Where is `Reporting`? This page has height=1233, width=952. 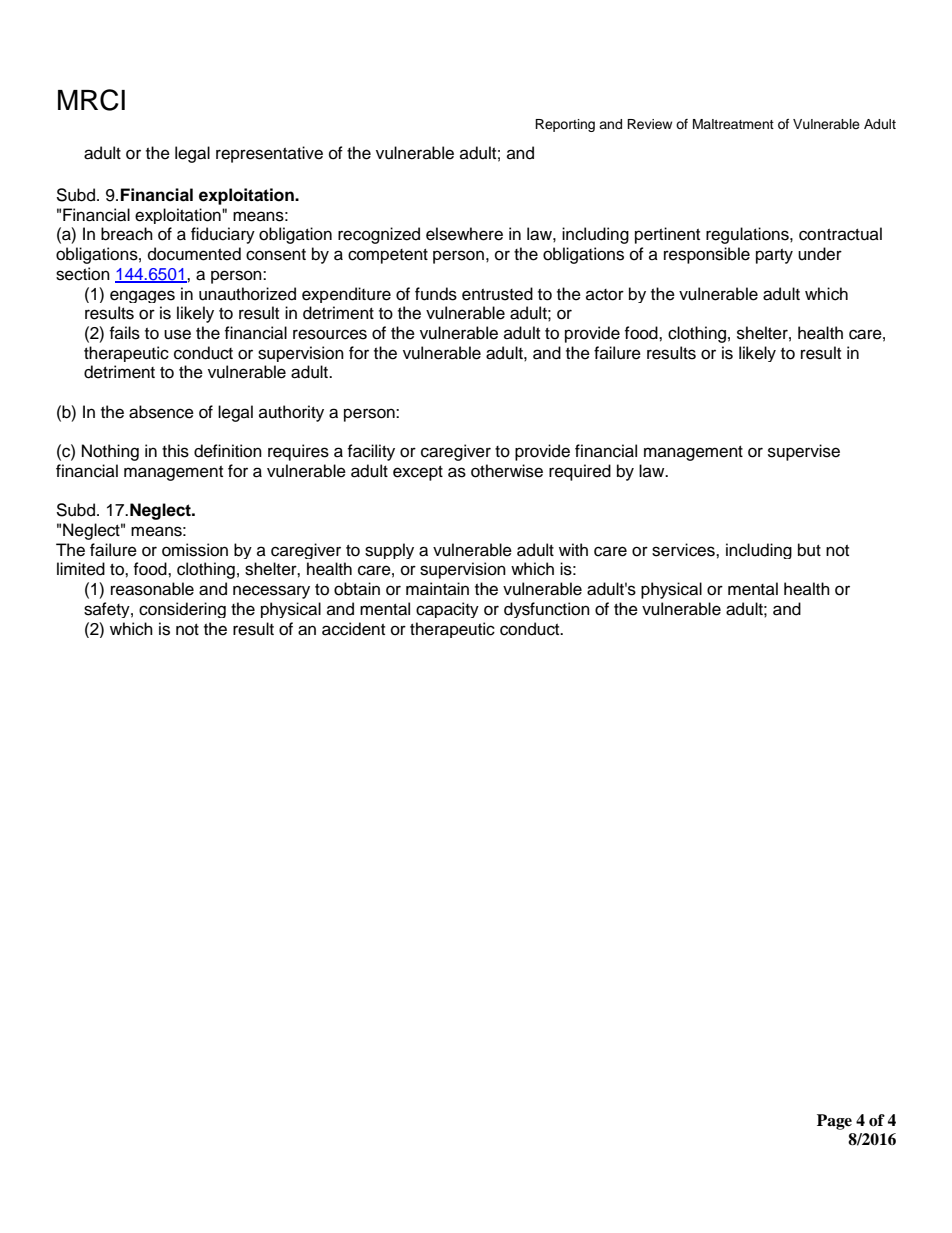 Reporting is located at coordinates (565, 125).
